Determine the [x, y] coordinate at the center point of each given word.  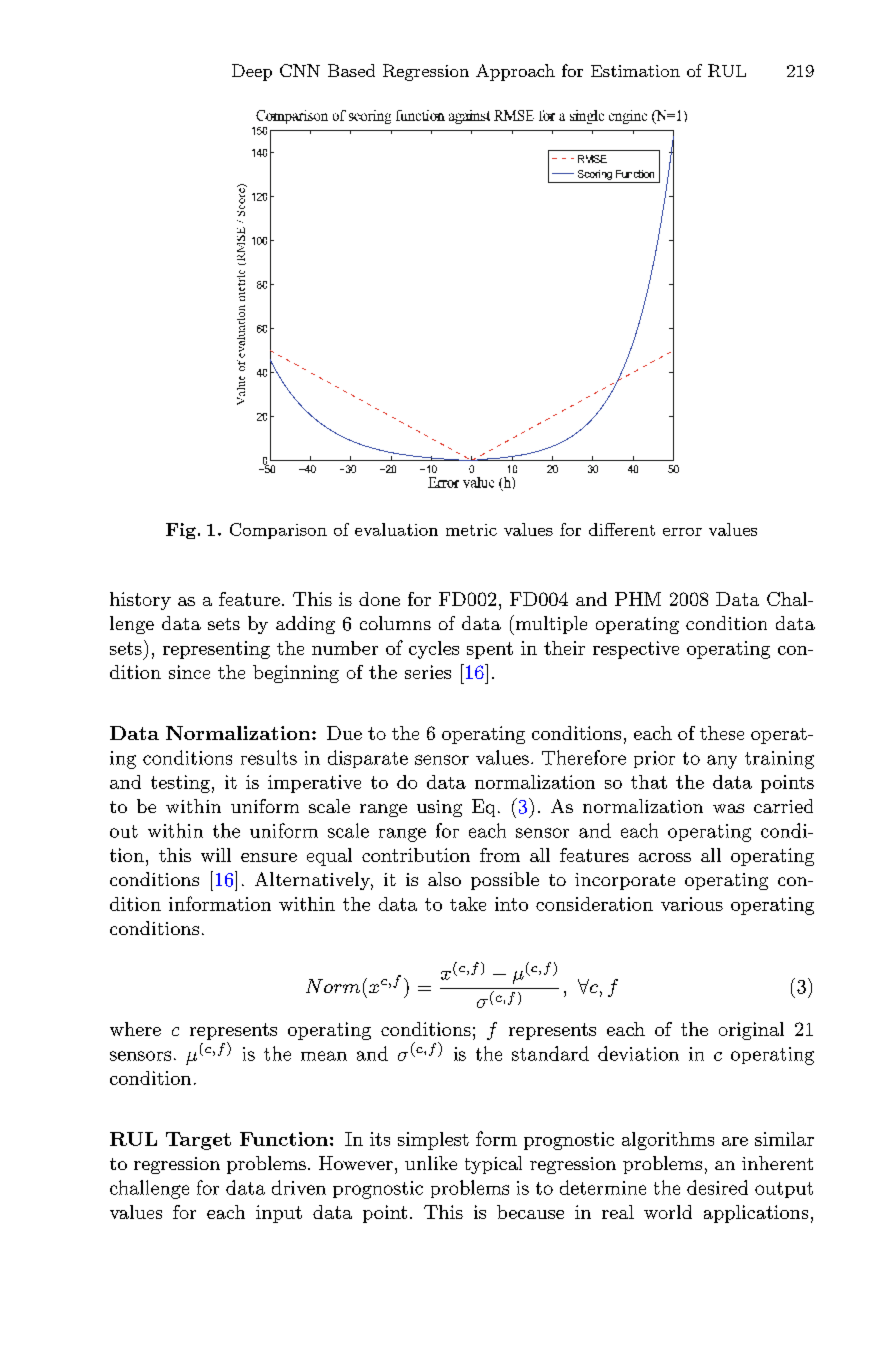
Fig [181, 531]
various [692, 904]
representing [216, 650]
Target [198, 1141]
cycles [434, 650]
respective [636, 650]
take [468, 904]
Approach [515, 72]
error [682, 532]
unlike [431, 1163]
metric [471, 530]
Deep [252, 72]
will [216, 855]
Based [351, 70]
